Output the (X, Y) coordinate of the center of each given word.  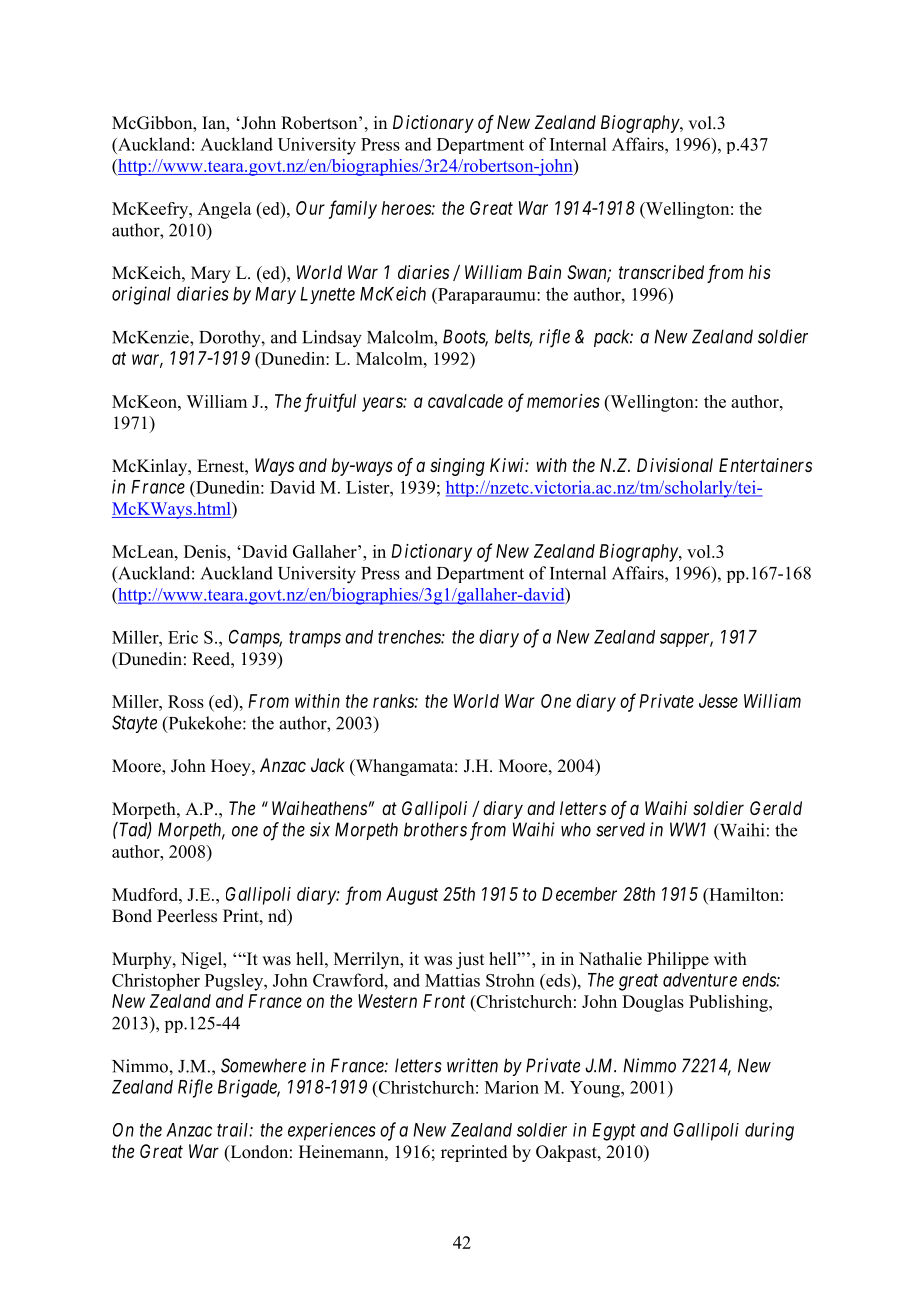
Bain (544, 272)
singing (457, 467)
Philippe (678, 960)
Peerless (187, 916)
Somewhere (263, 1065)
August (412, 896)
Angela (225, 210)
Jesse (718, 701)
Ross (186, 701)
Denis (206, 551)
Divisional (675, 465)
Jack (328, 765)
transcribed (661, 272)
